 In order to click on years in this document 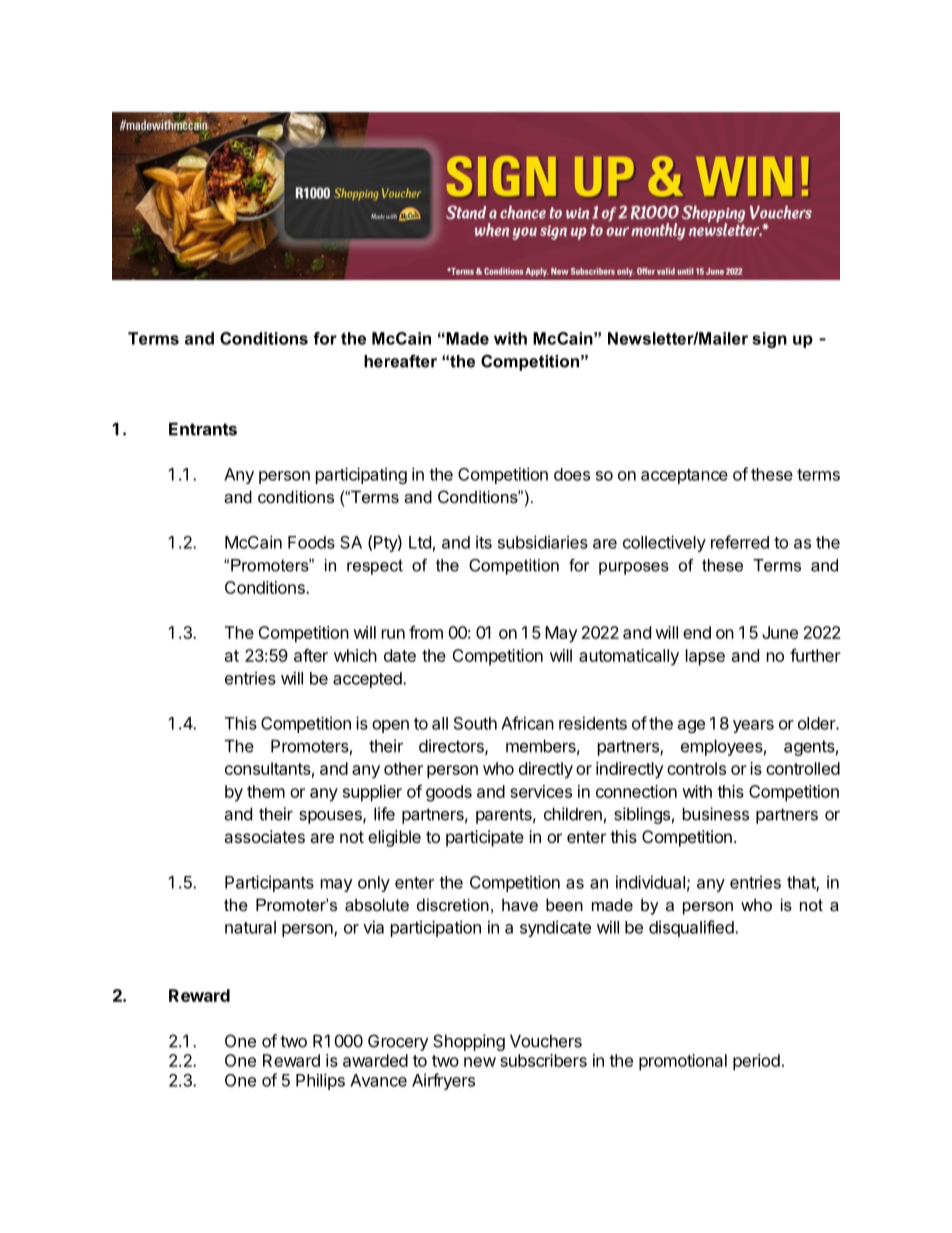, I will do `click(753, 726)`.
